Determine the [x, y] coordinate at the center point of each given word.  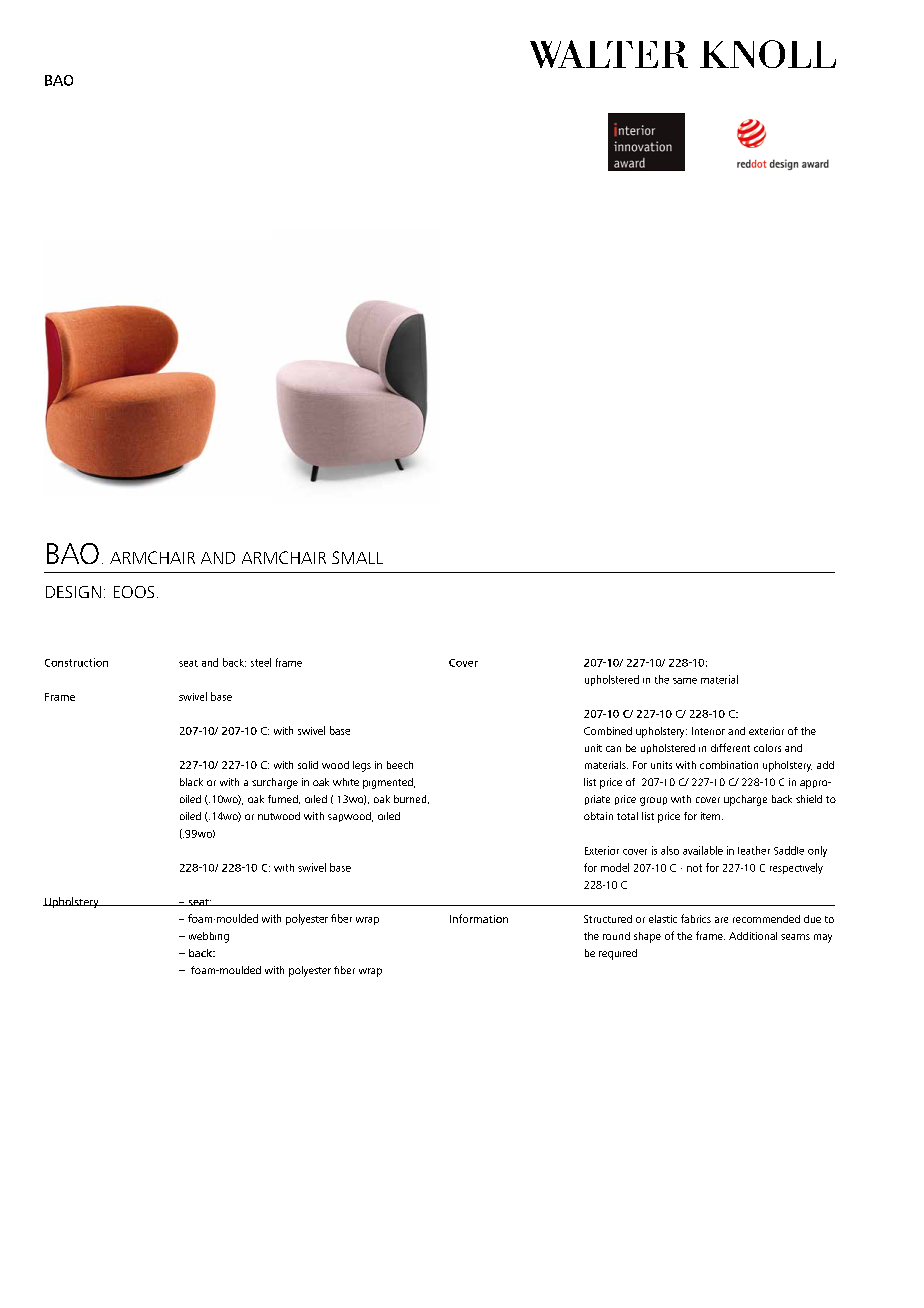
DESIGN [73, 592]
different [730, 747]
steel [261, 662]
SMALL [357, 557]
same [685, 681]
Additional [753, 936]
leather [754, 850]
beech [400, 765]
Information [479, 918]
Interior [708, 731]
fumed [284, 799]
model [615, 867]
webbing [209, 937]
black [191, 782]
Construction [76, 662]
